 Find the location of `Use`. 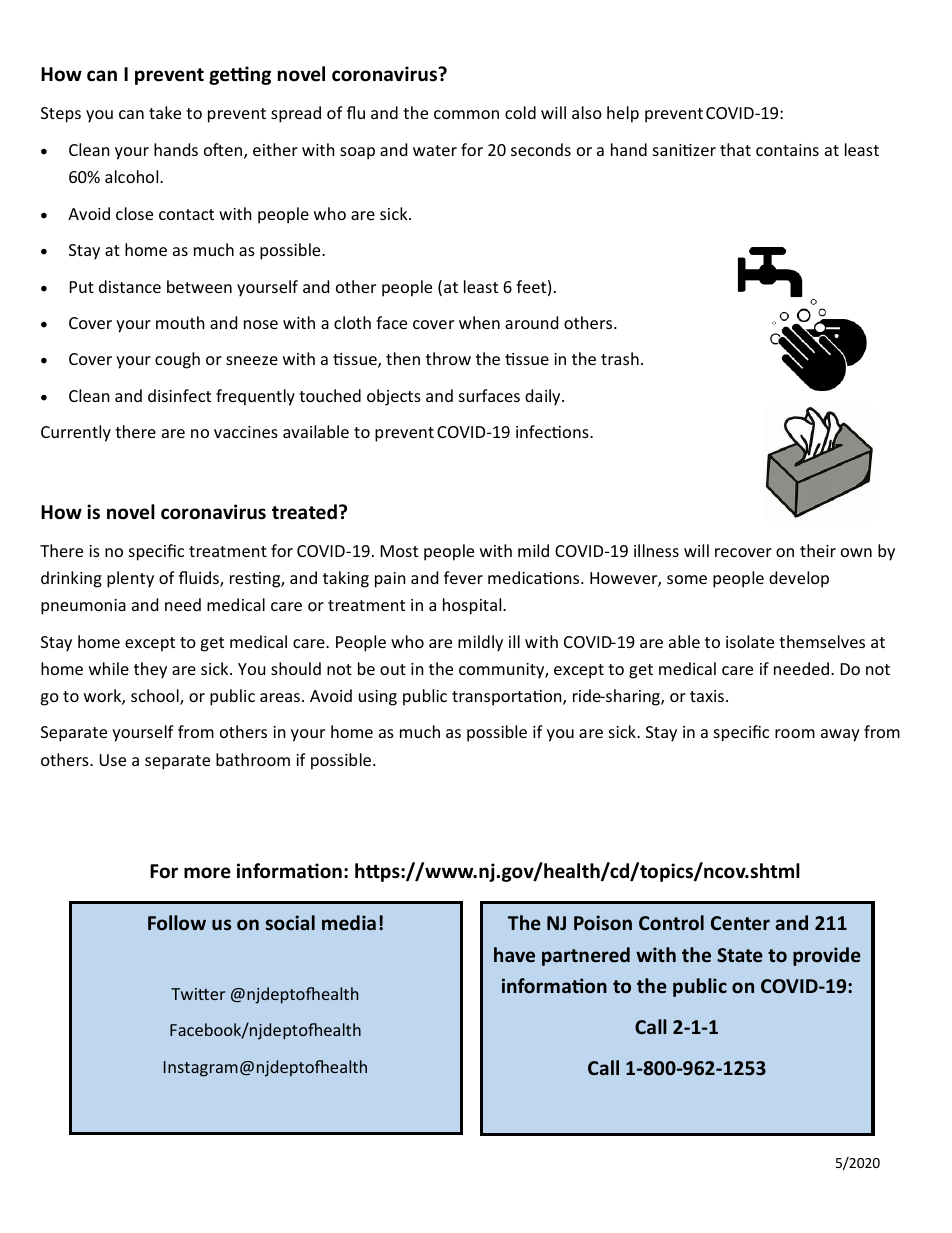

Use is located at coordinates (112, 760).
